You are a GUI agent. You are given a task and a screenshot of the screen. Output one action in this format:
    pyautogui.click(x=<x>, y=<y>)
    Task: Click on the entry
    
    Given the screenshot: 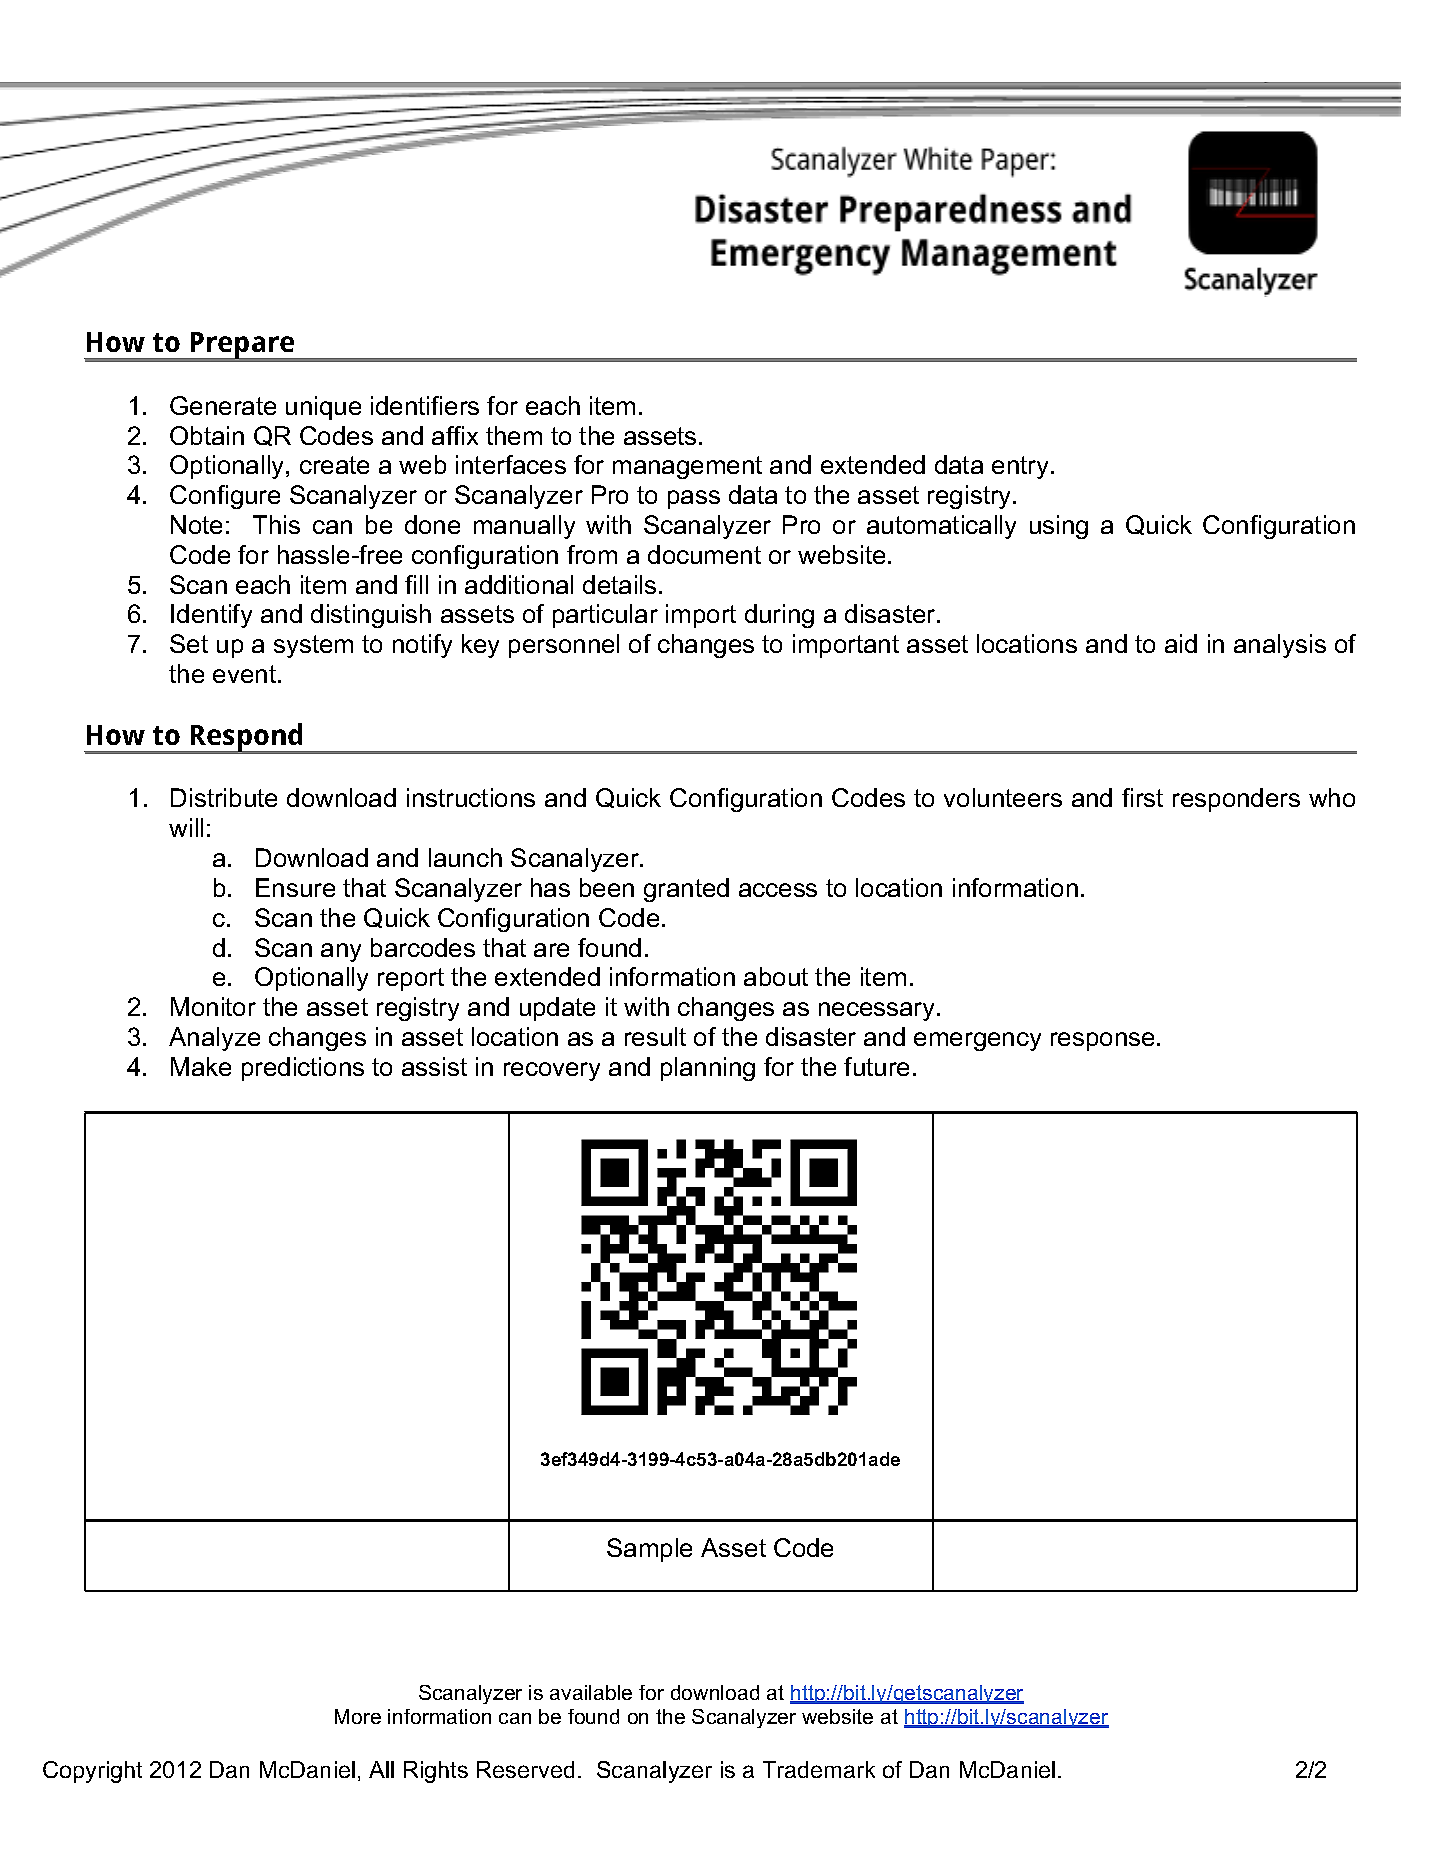 What is the action you would take?
    pyautogui.click(x=1022, y=467)
